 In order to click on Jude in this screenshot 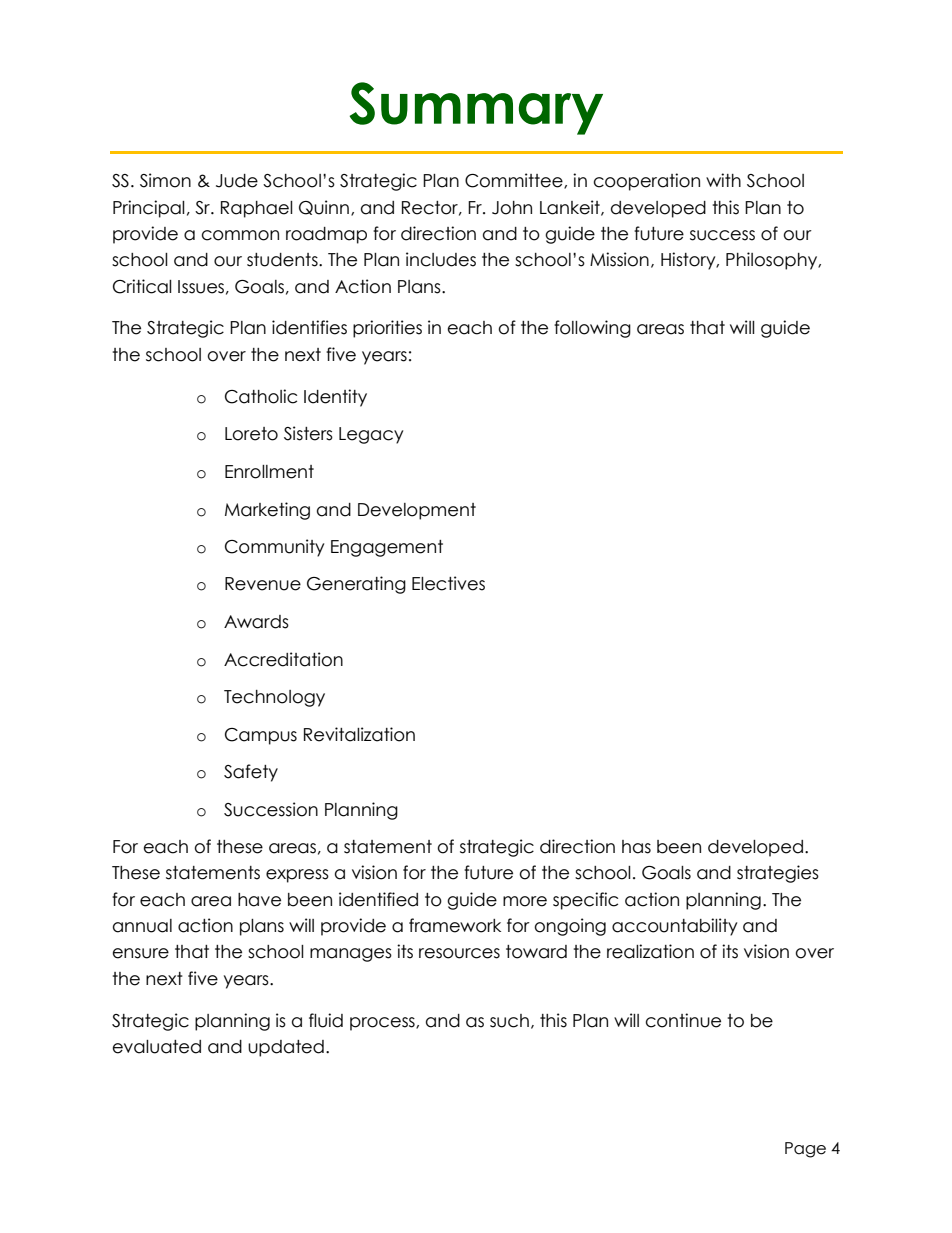, I will do `click(237, 181)`.
